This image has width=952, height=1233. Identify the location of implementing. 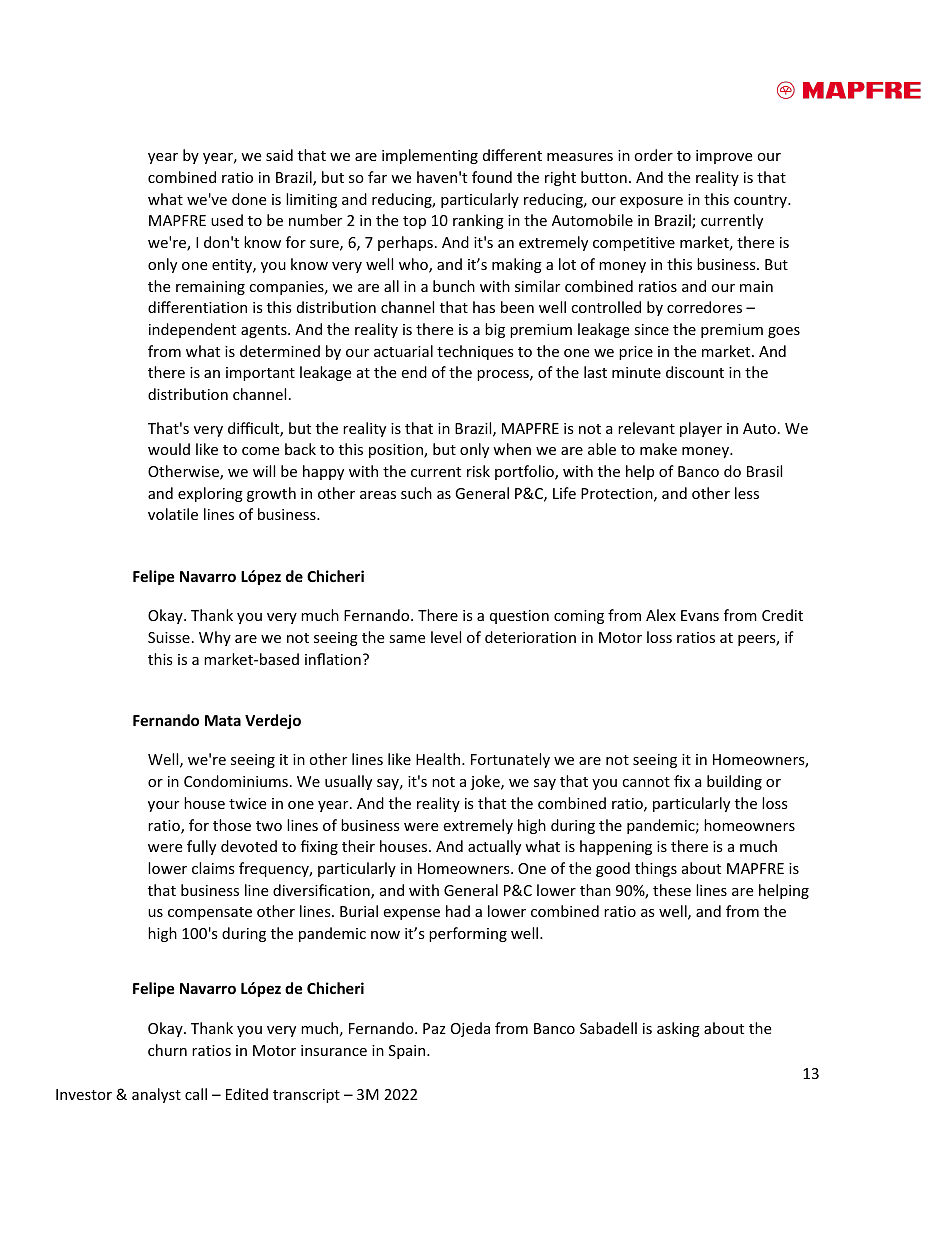
(430, 156).
